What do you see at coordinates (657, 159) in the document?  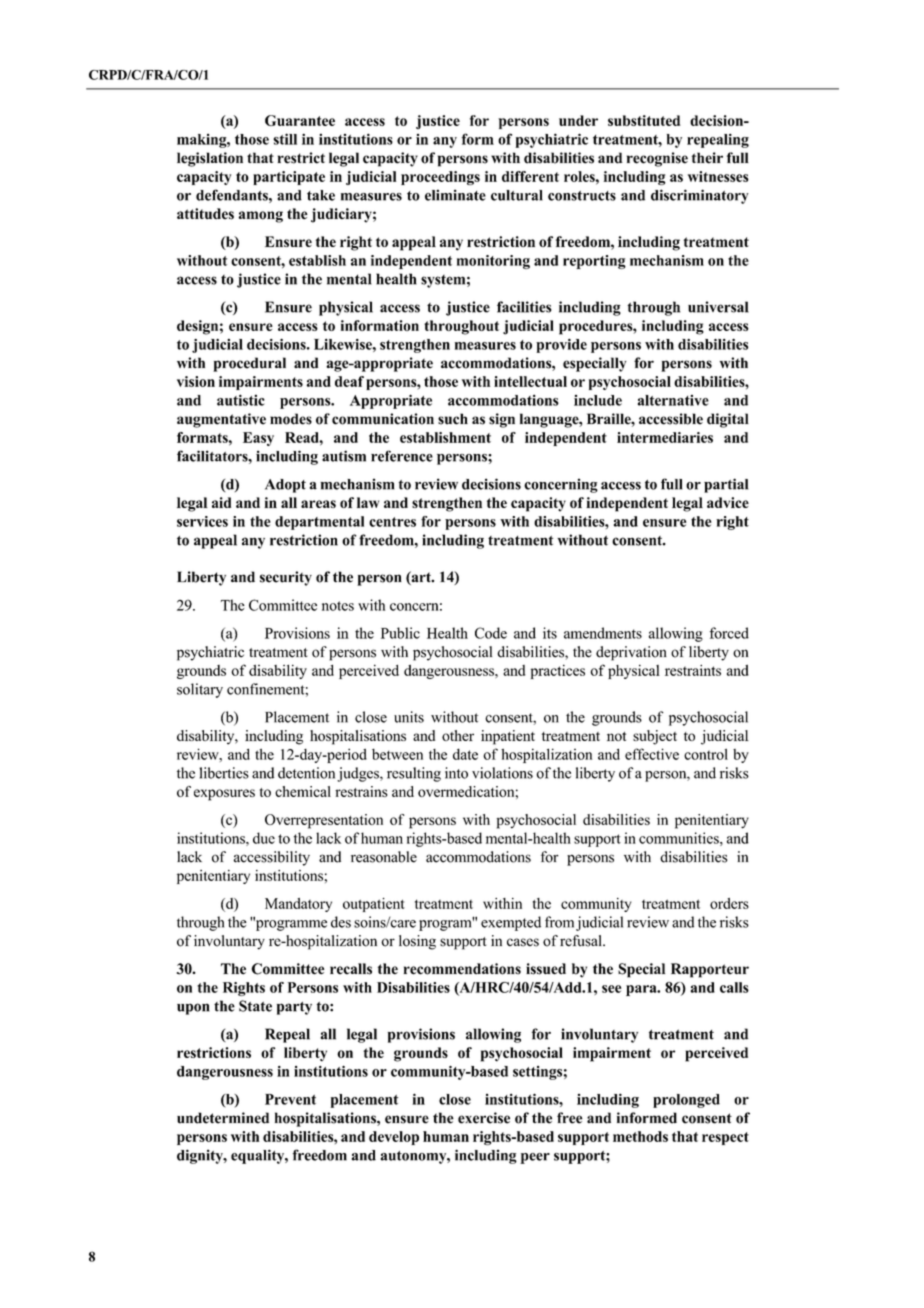 I see `recognise` at bounding box center [657, 159].
